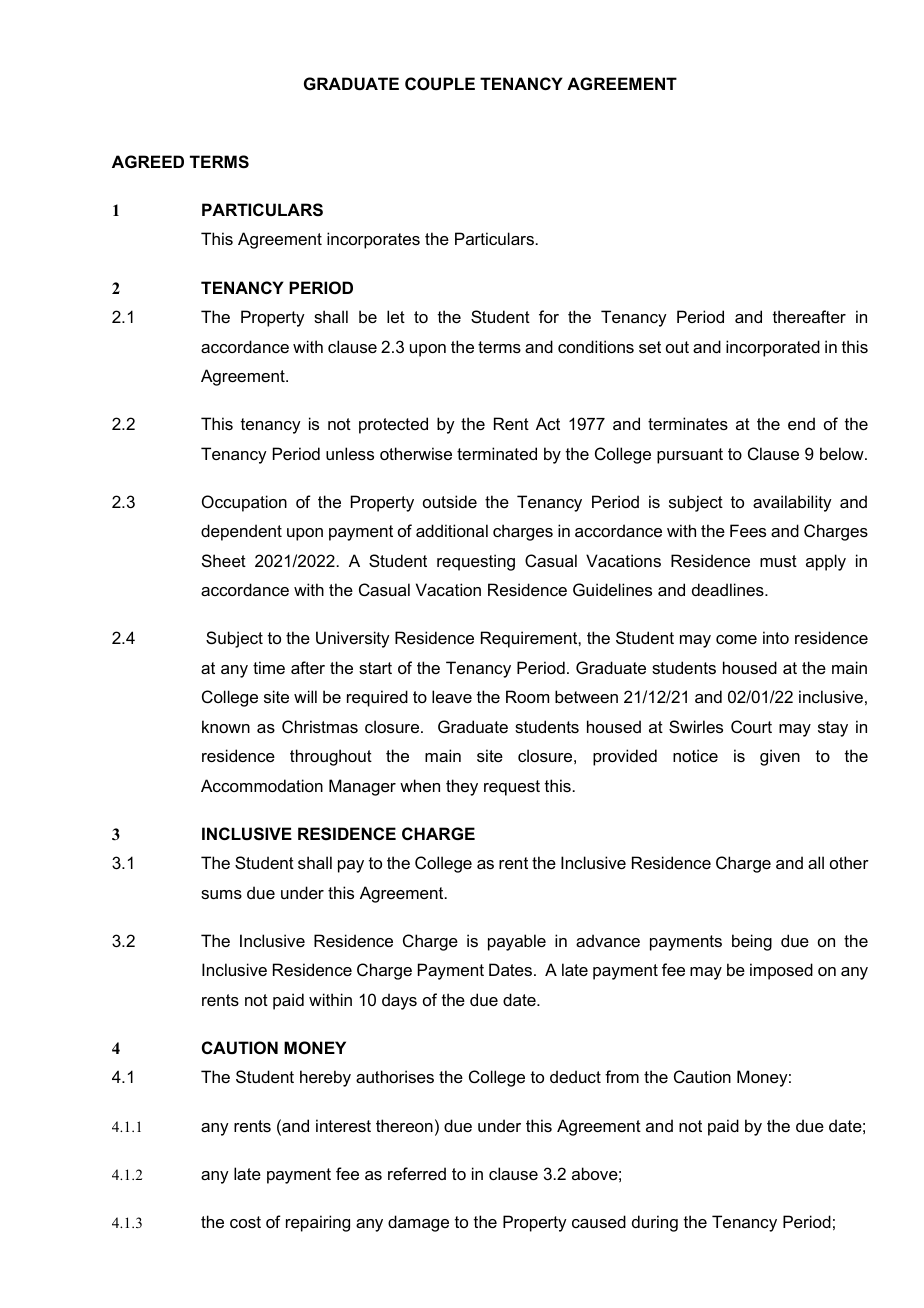  What do you see at coordinates (245, 1222) in the screenshot?
I see `cost` at bounding box center [245, 1222].
